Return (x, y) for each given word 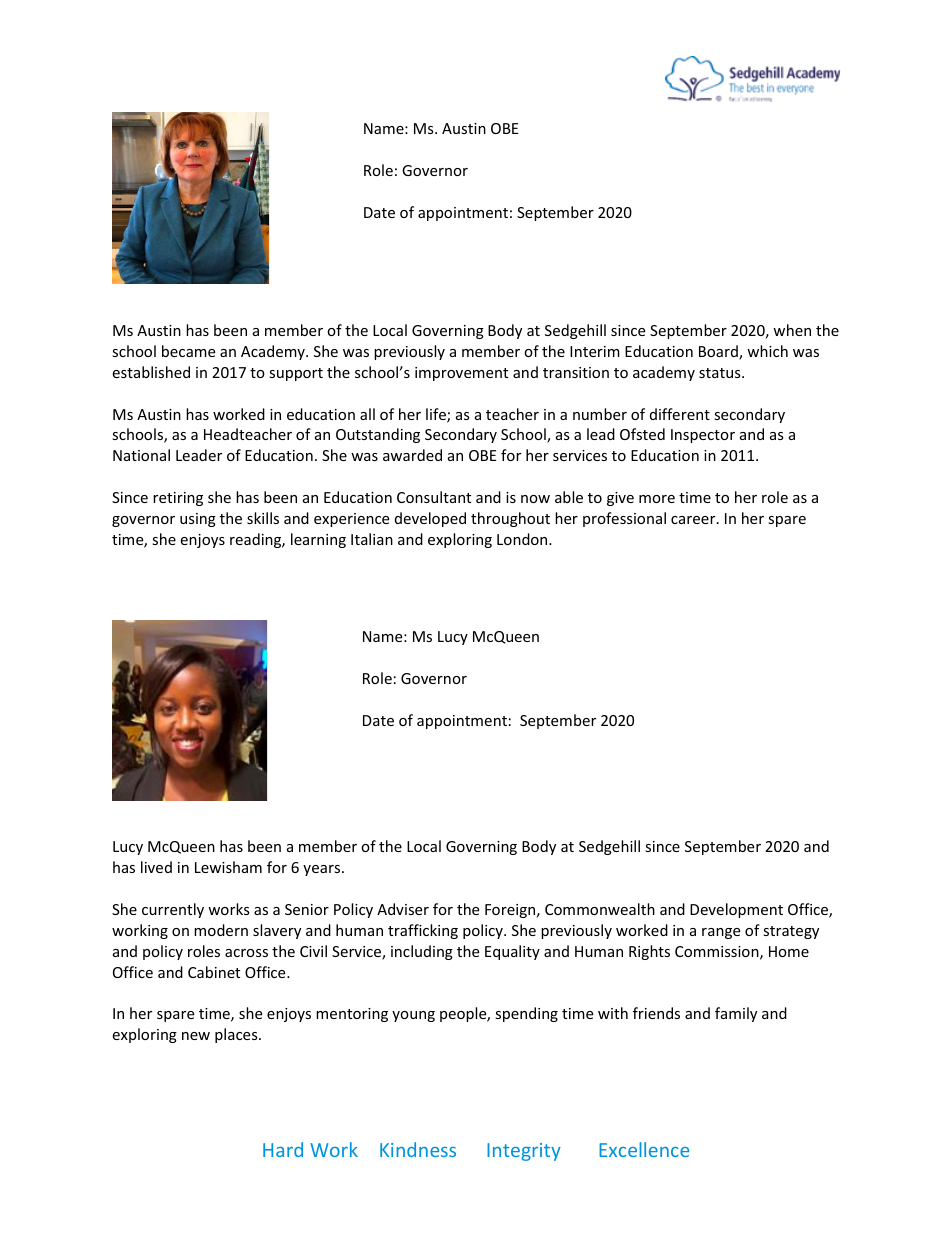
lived (156, 867)
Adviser (403, 909)
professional (624, 519)
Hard (283, 1149)
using (198, 520)
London (523, 539)
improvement (461, 374)
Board (719, 352)
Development (736, 910)
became (188, 351)
